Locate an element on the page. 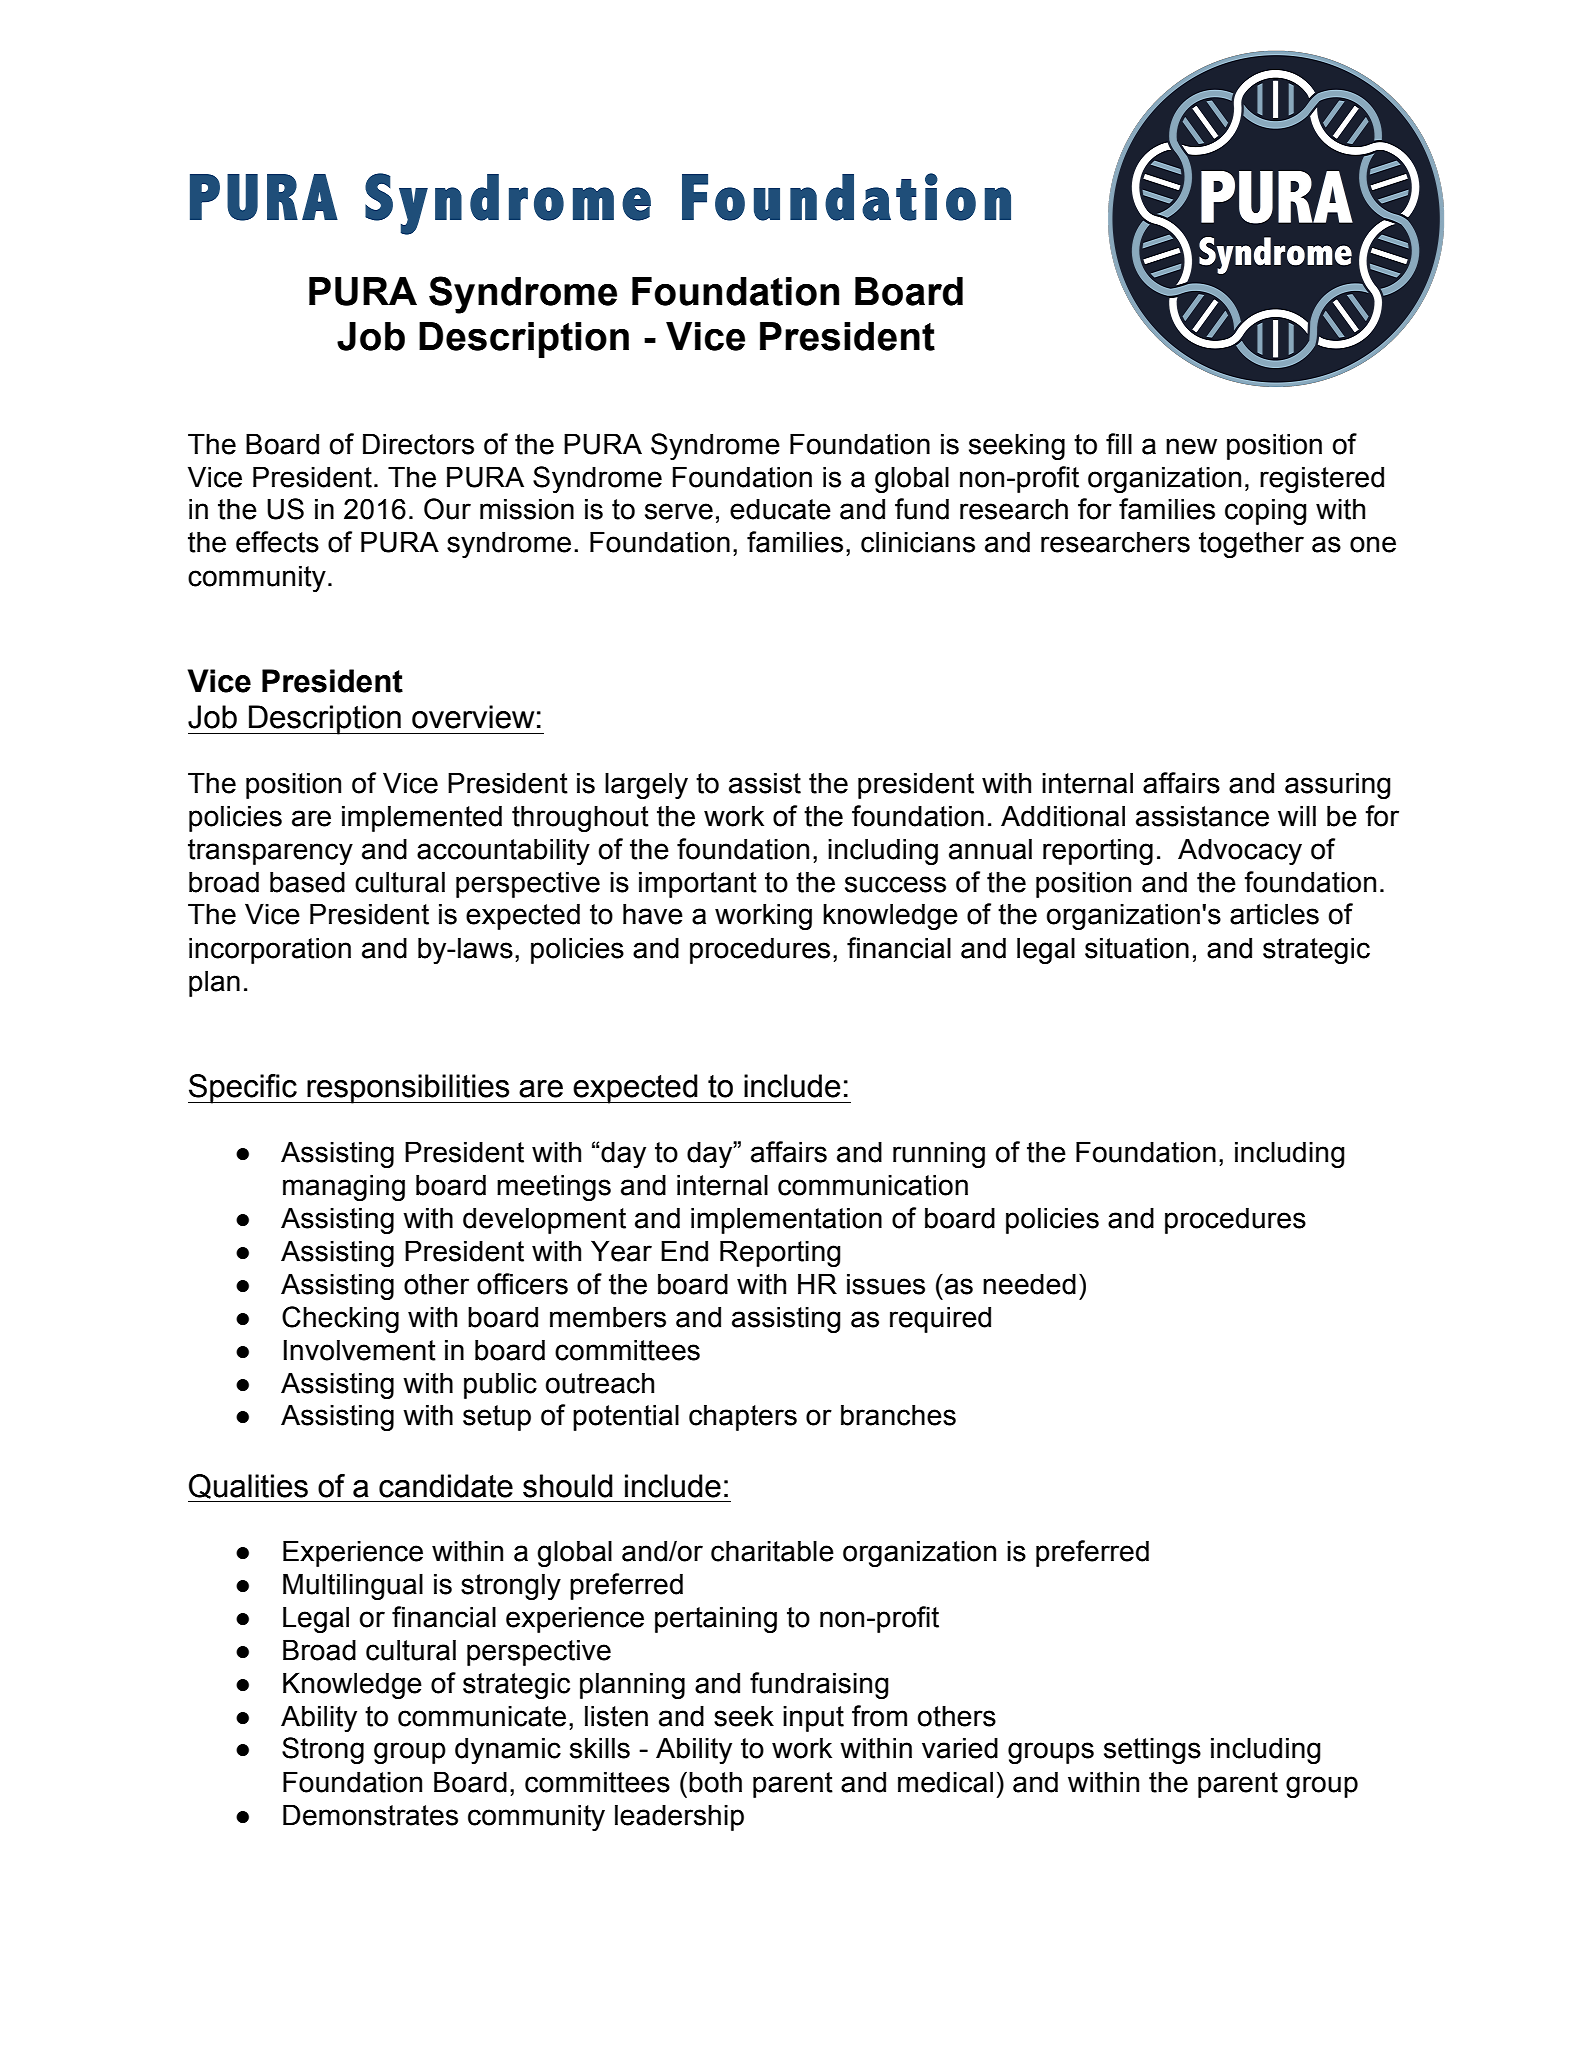 The width and height of the image is (1591, 2060). both is located at coordinates (715, 1782).
